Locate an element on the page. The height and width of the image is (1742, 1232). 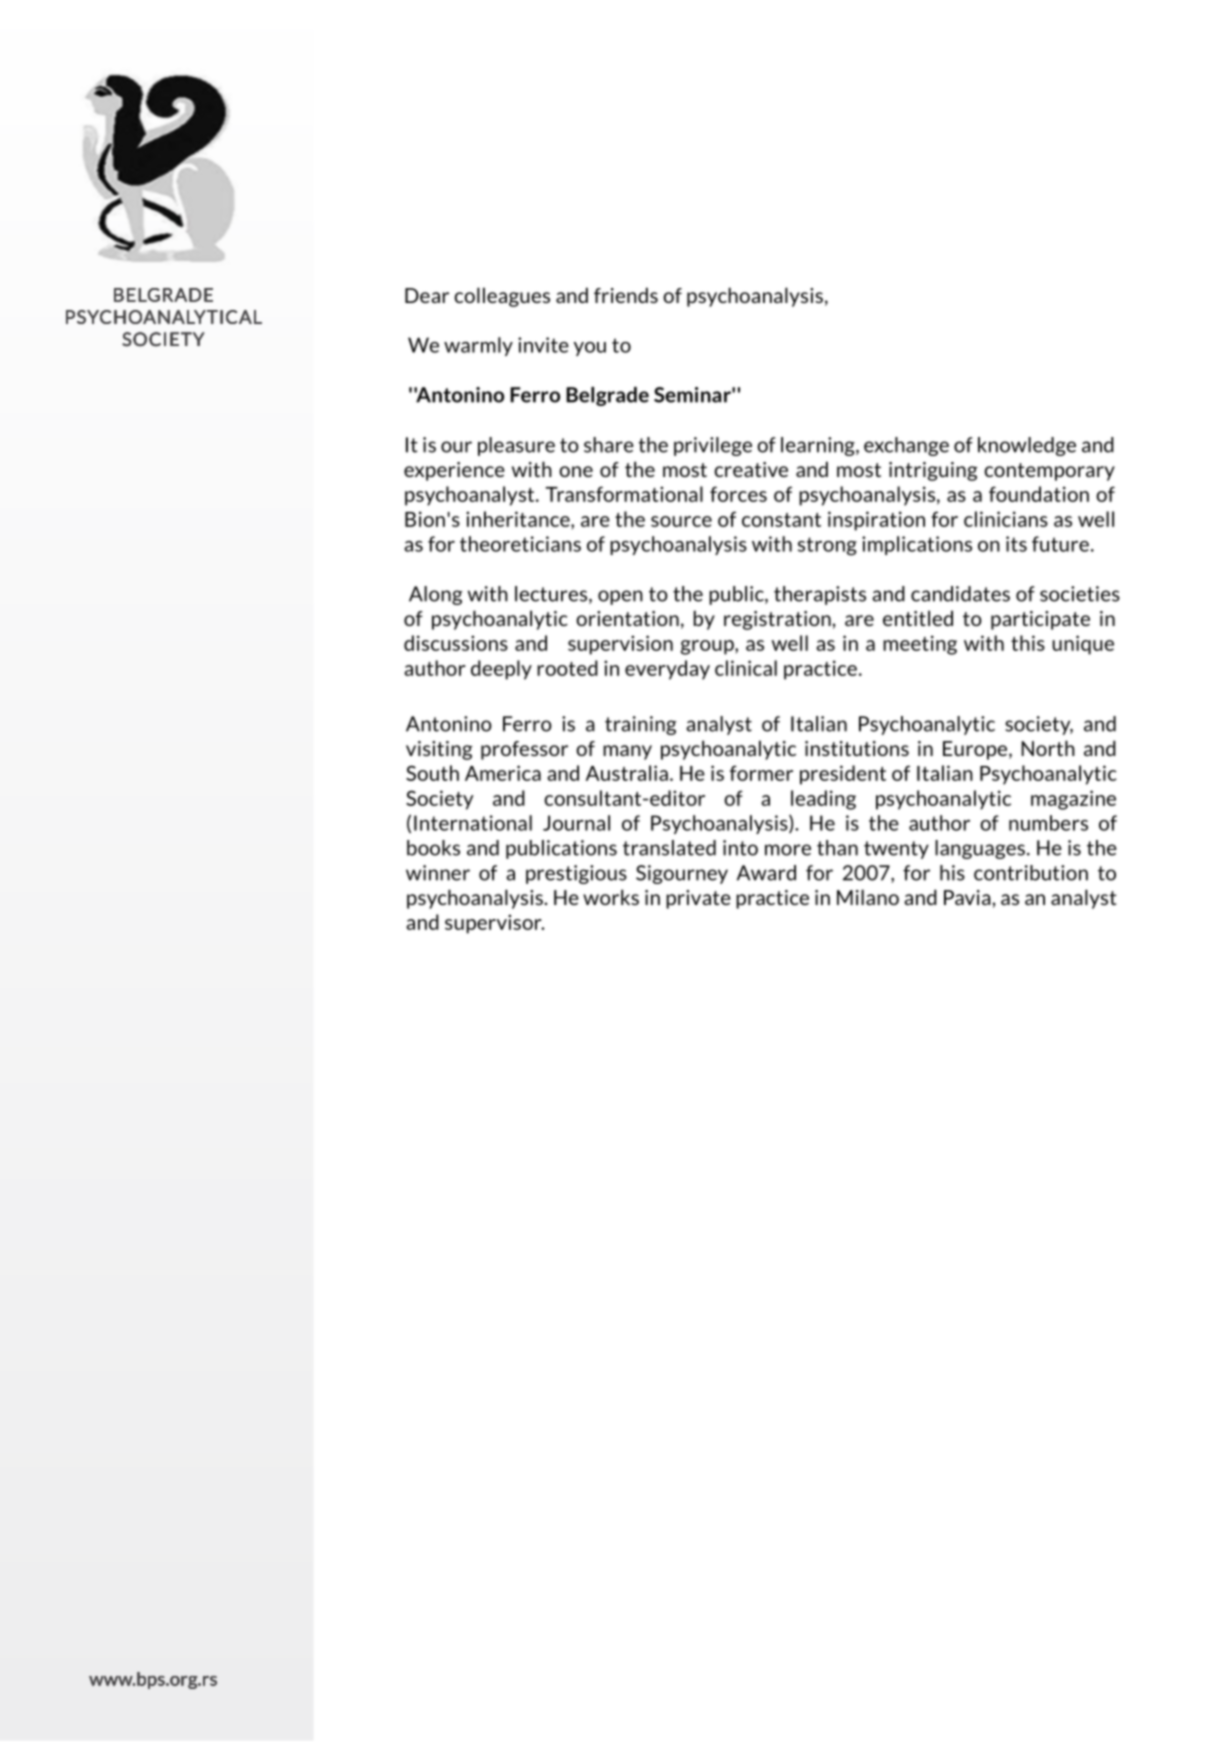
private is located at coordinates (698, 899).
